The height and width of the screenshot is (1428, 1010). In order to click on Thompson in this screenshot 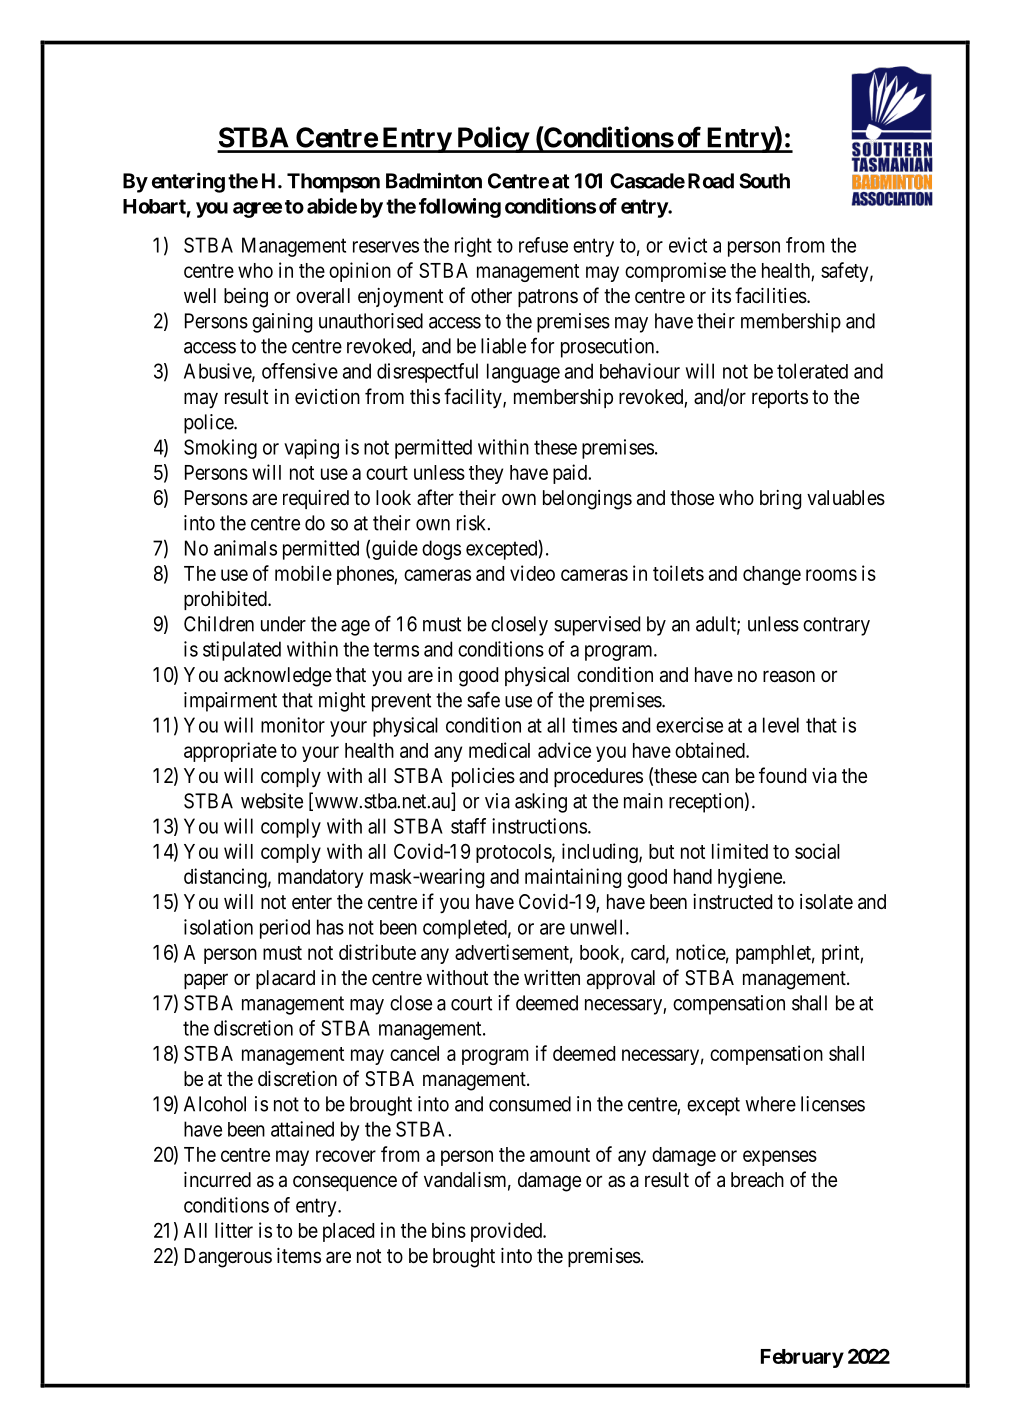, I will do `click(333, 183)`.
